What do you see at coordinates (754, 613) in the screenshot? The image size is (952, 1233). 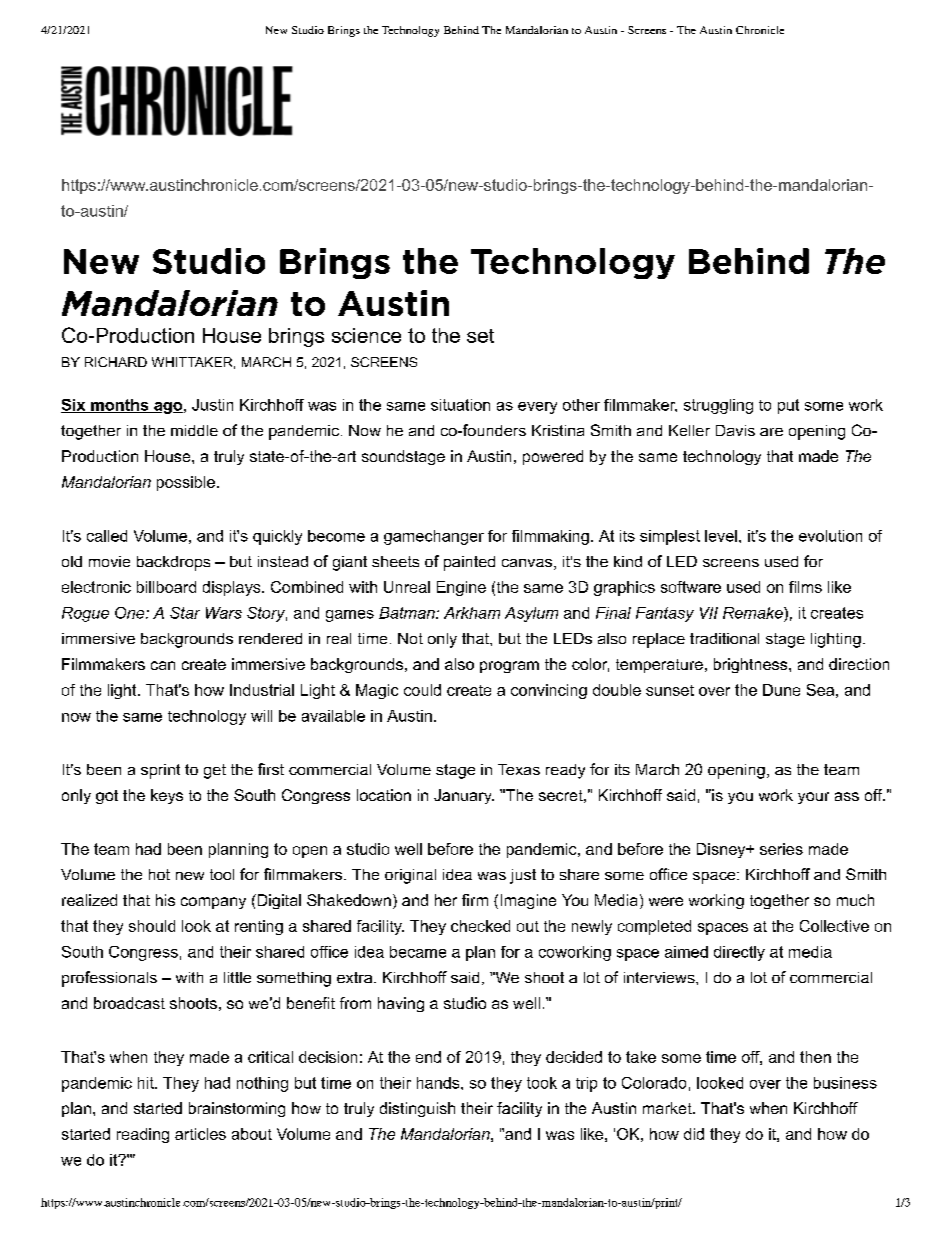 I see `Remake` at bounding box center [754, 613].
